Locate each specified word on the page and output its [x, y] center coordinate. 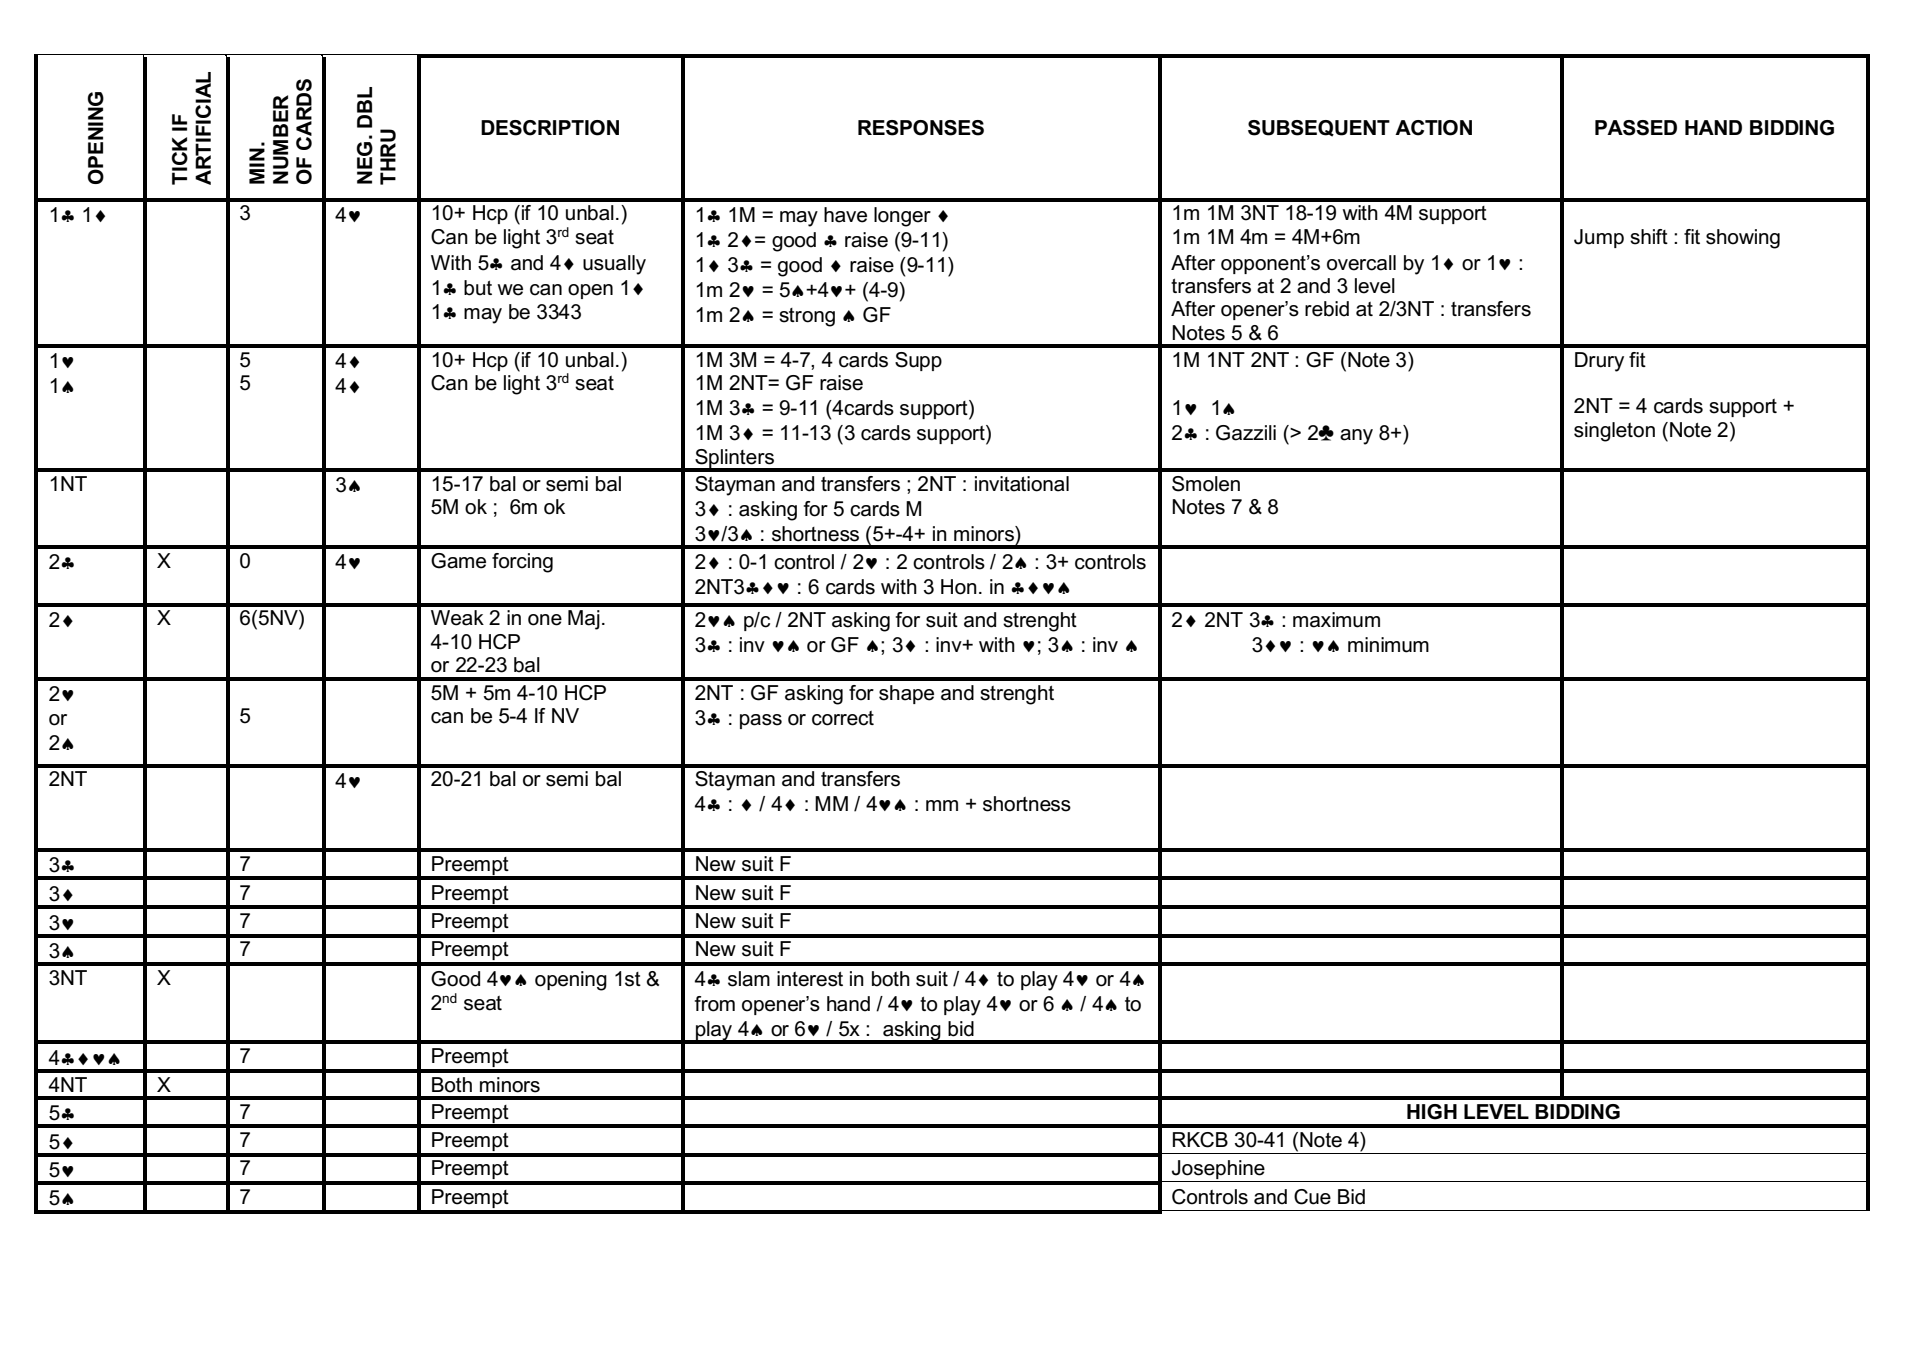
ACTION [1433, 128]
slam [749, 979]
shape [906, 694]
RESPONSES [921, 128]
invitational [1022, 484]
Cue [1312, 1197]
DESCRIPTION [550, 128]
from [715, 1004]
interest [810, 979]
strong [807, 317]
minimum [1388, 645]
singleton [1614, 432]
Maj [584, 620]
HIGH [1432, 1112]
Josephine [1218, 1171]
